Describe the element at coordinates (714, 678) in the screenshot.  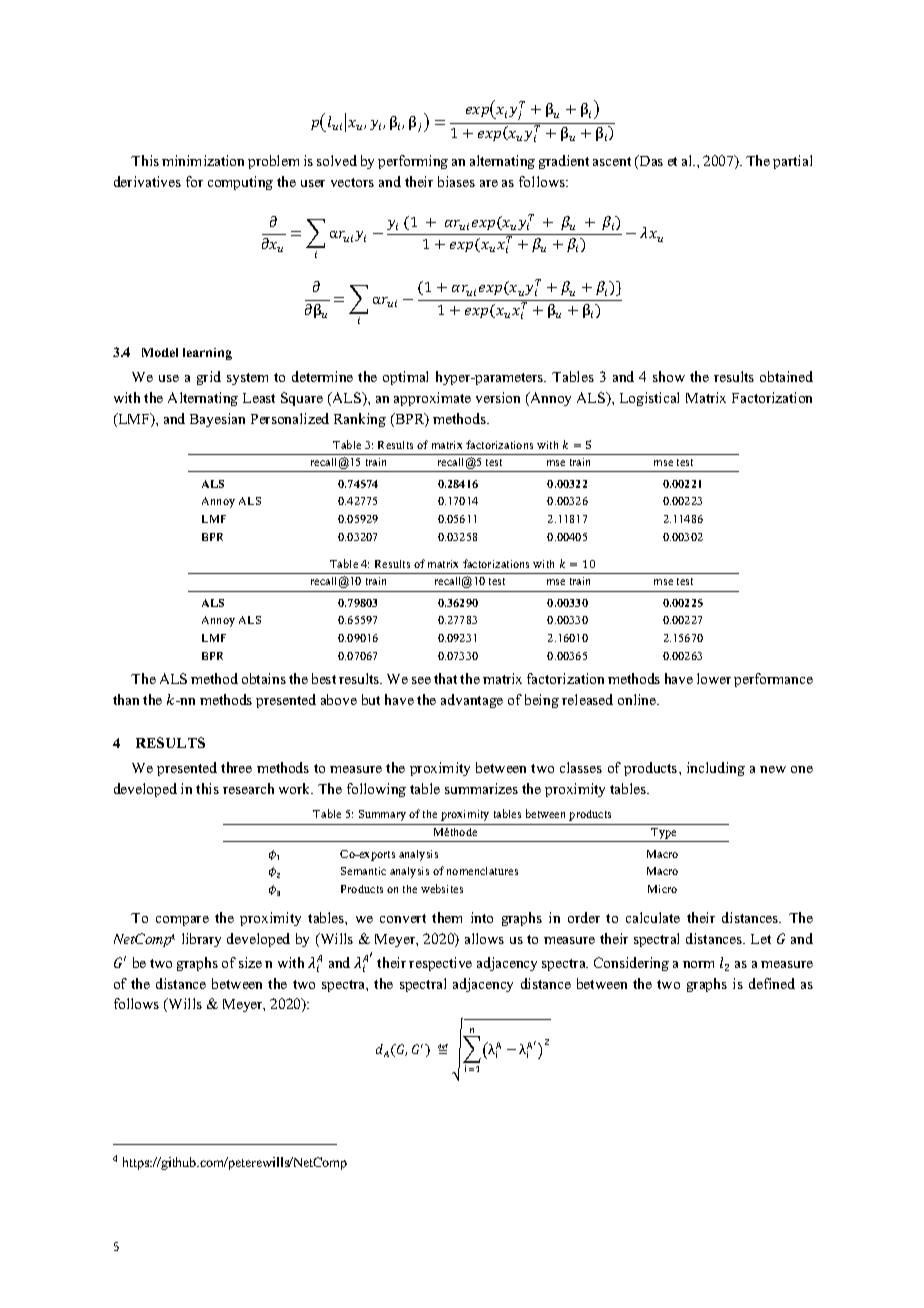
I see `lower` at that location.
